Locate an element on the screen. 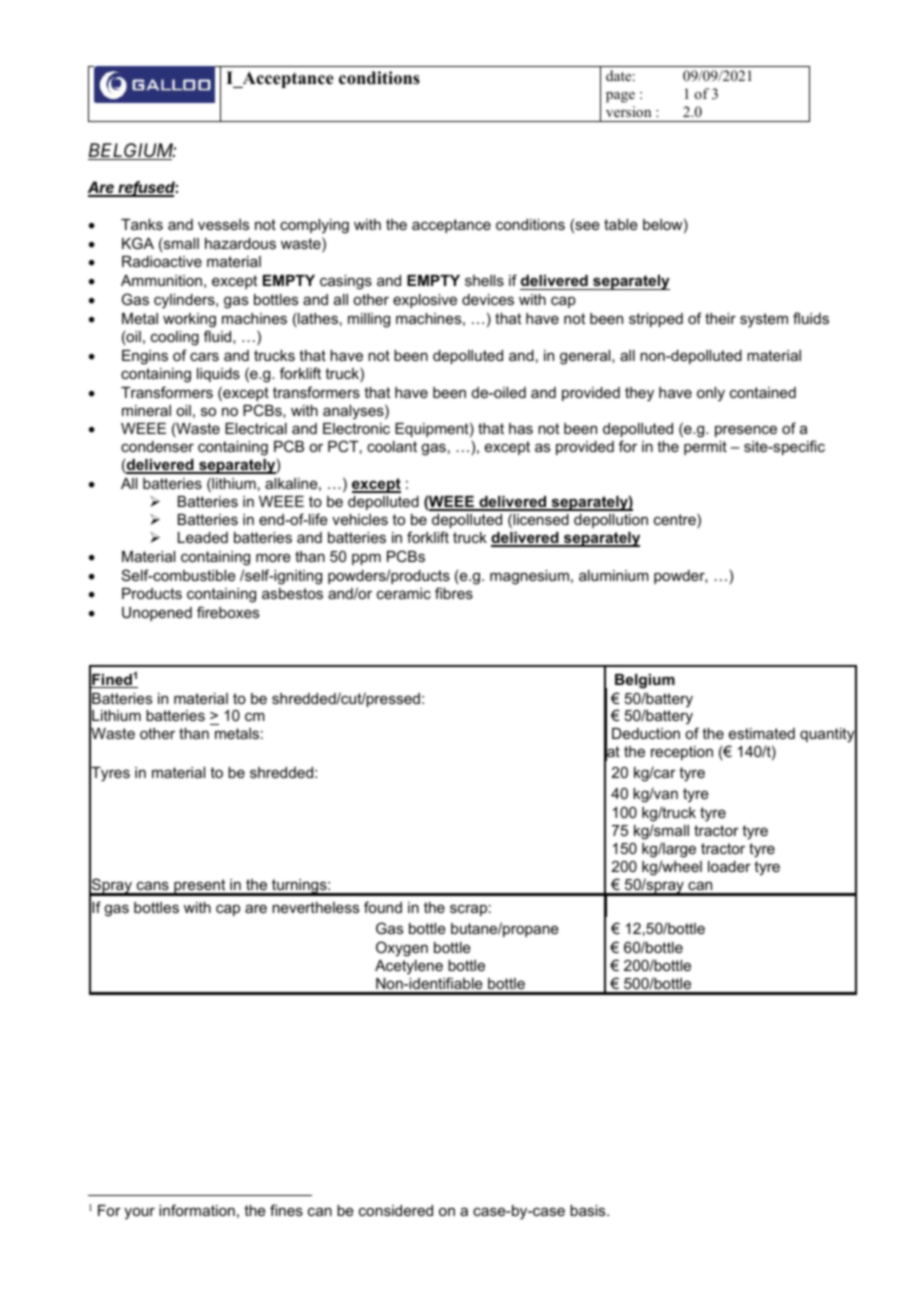 The image size is (924, 1308). found is located at coordinates (383, 907).
